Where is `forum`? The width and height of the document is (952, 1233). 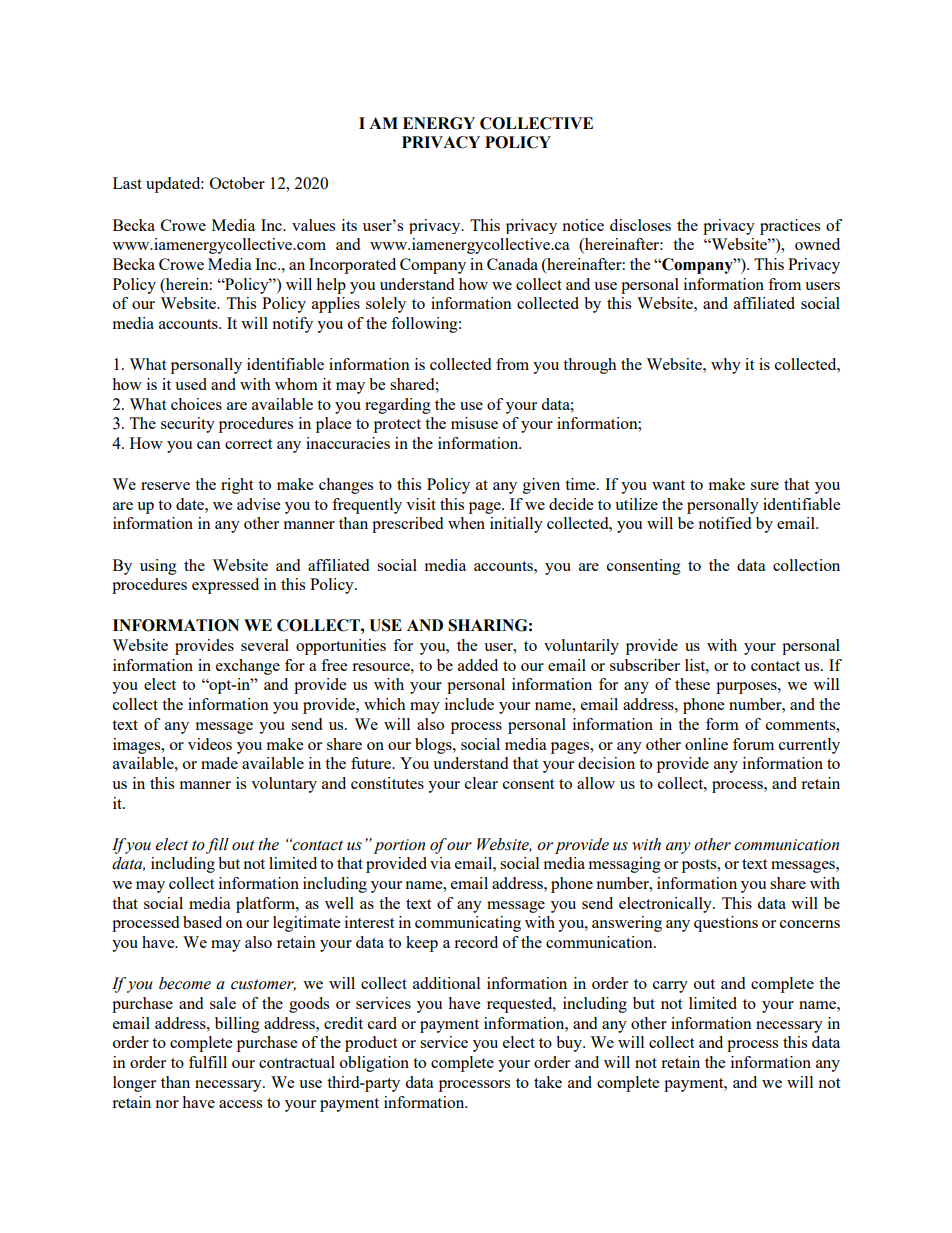
forum is located at coordinates (753, 744).
